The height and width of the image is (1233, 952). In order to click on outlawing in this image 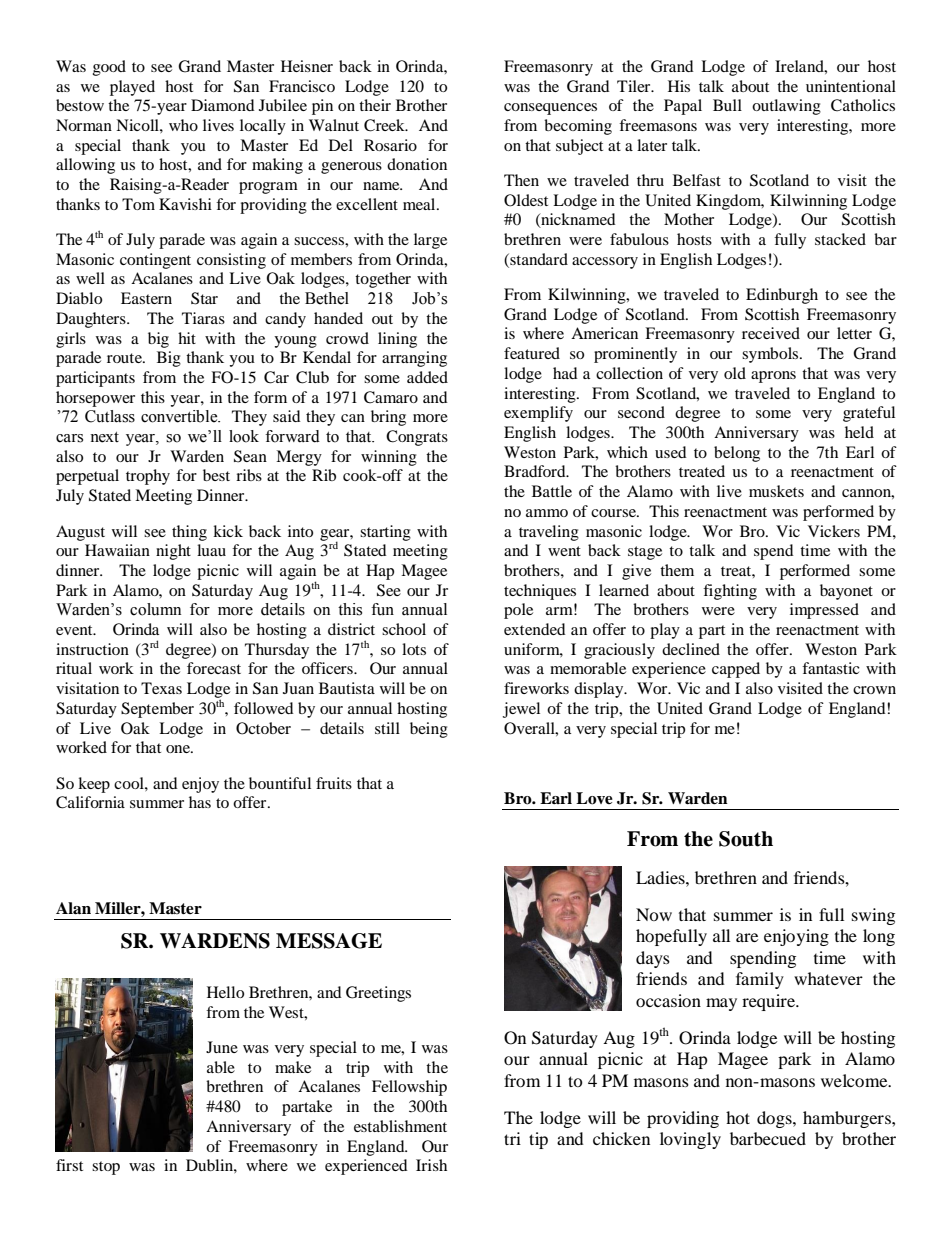, I will do `click(786, 107)`.
